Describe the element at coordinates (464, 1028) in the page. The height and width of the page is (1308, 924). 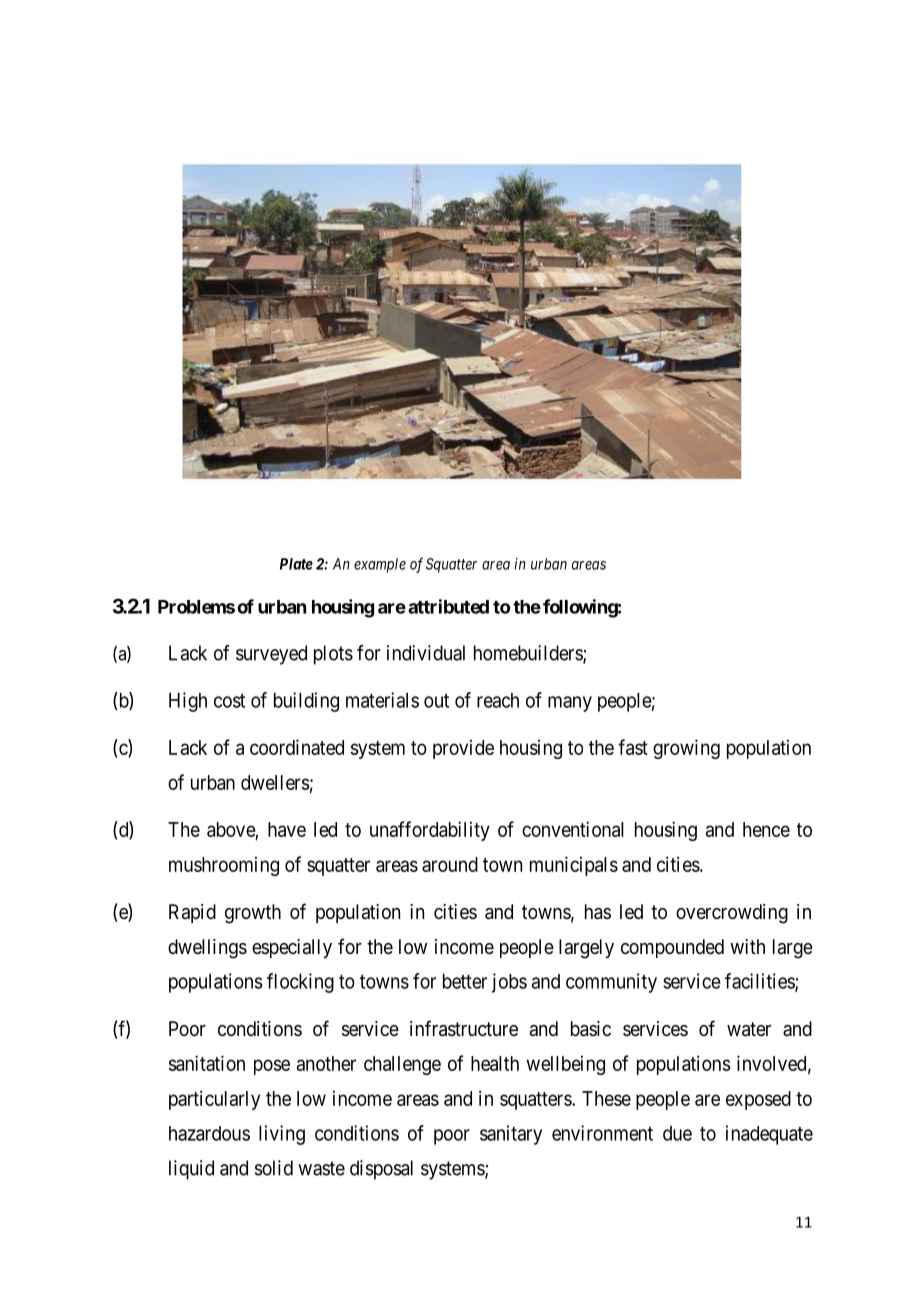
I see `infrastructure` at that location.
